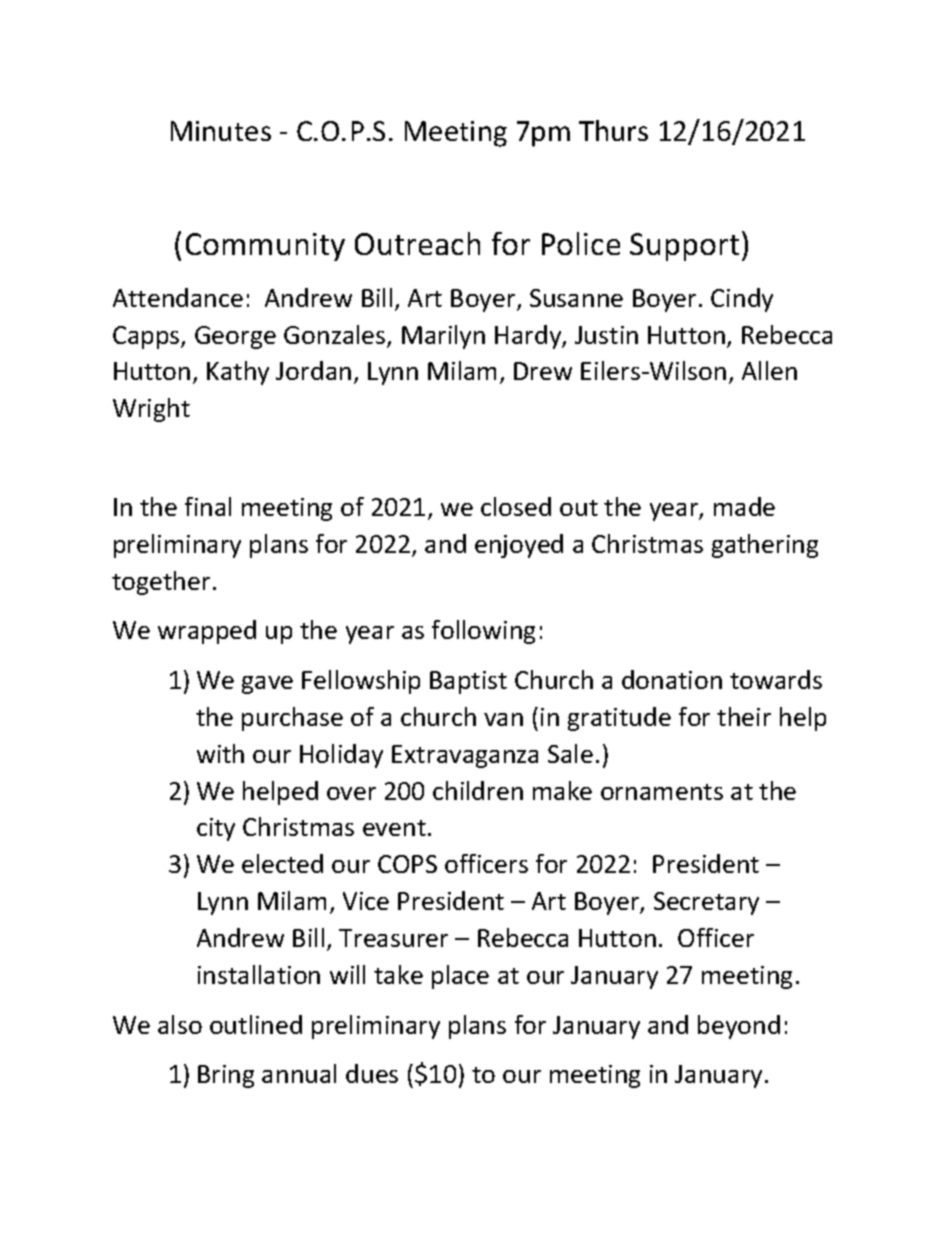  What do you see at coordinates (478, 790) in the page?
I see `children` at bounding box center [478, 790].
